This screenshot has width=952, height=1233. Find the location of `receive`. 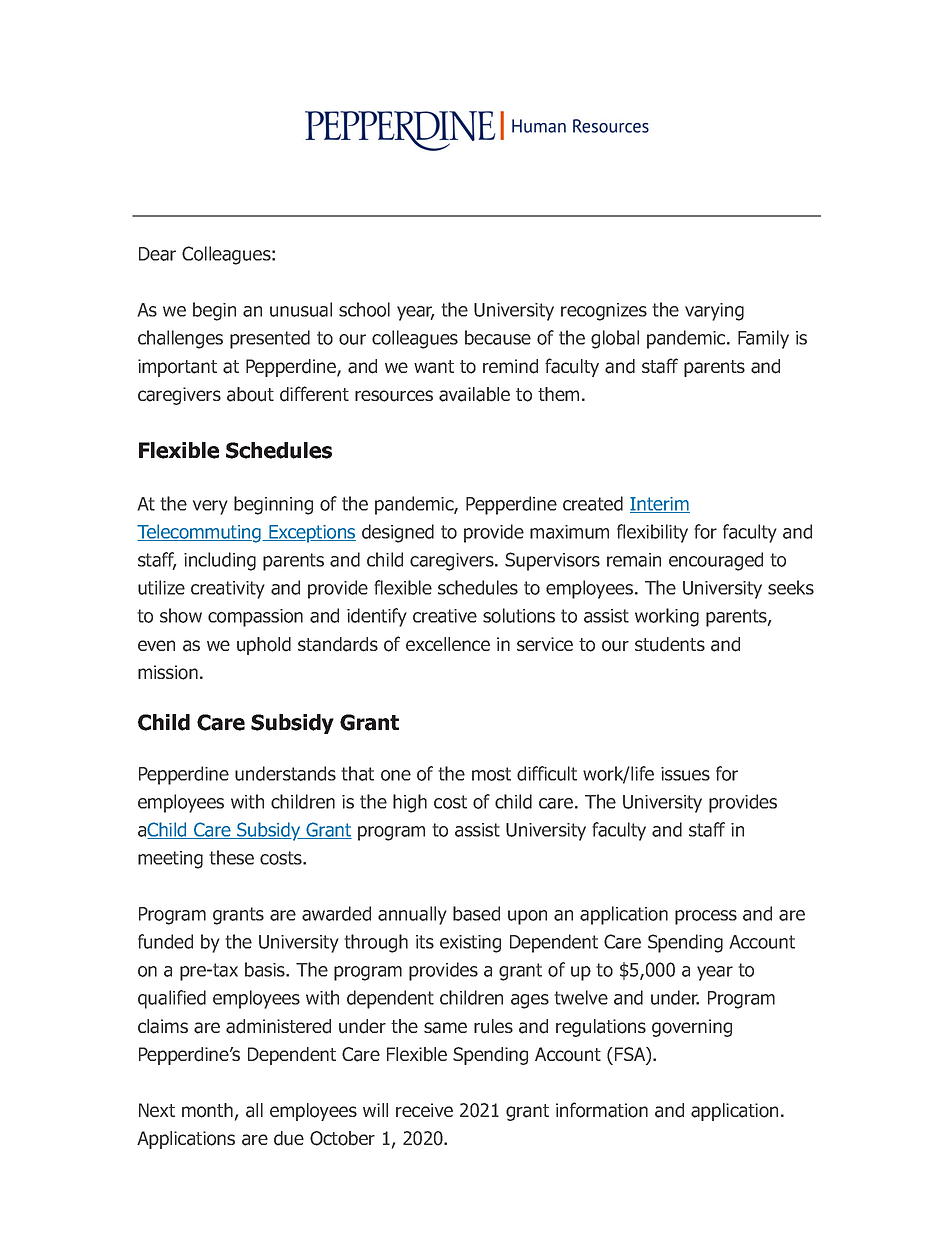

receive is located at coordinates (424, 1110).
